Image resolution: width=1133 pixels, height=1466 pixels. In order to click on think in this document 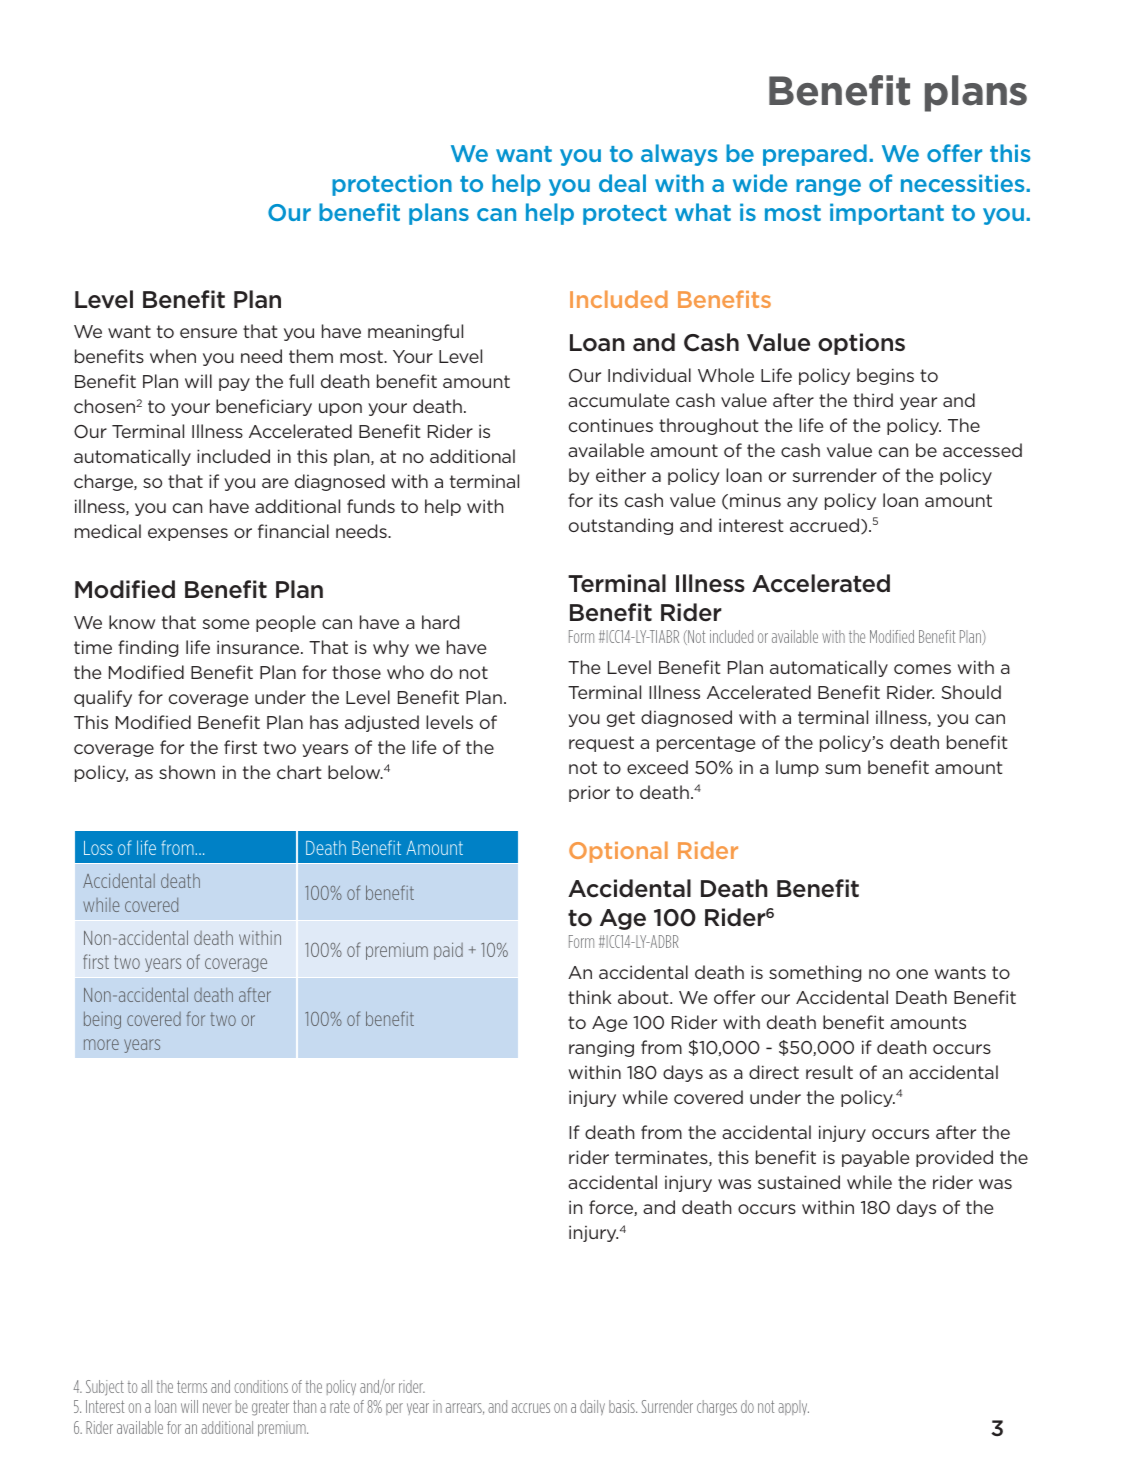, I will do `click(590, 997)`.
